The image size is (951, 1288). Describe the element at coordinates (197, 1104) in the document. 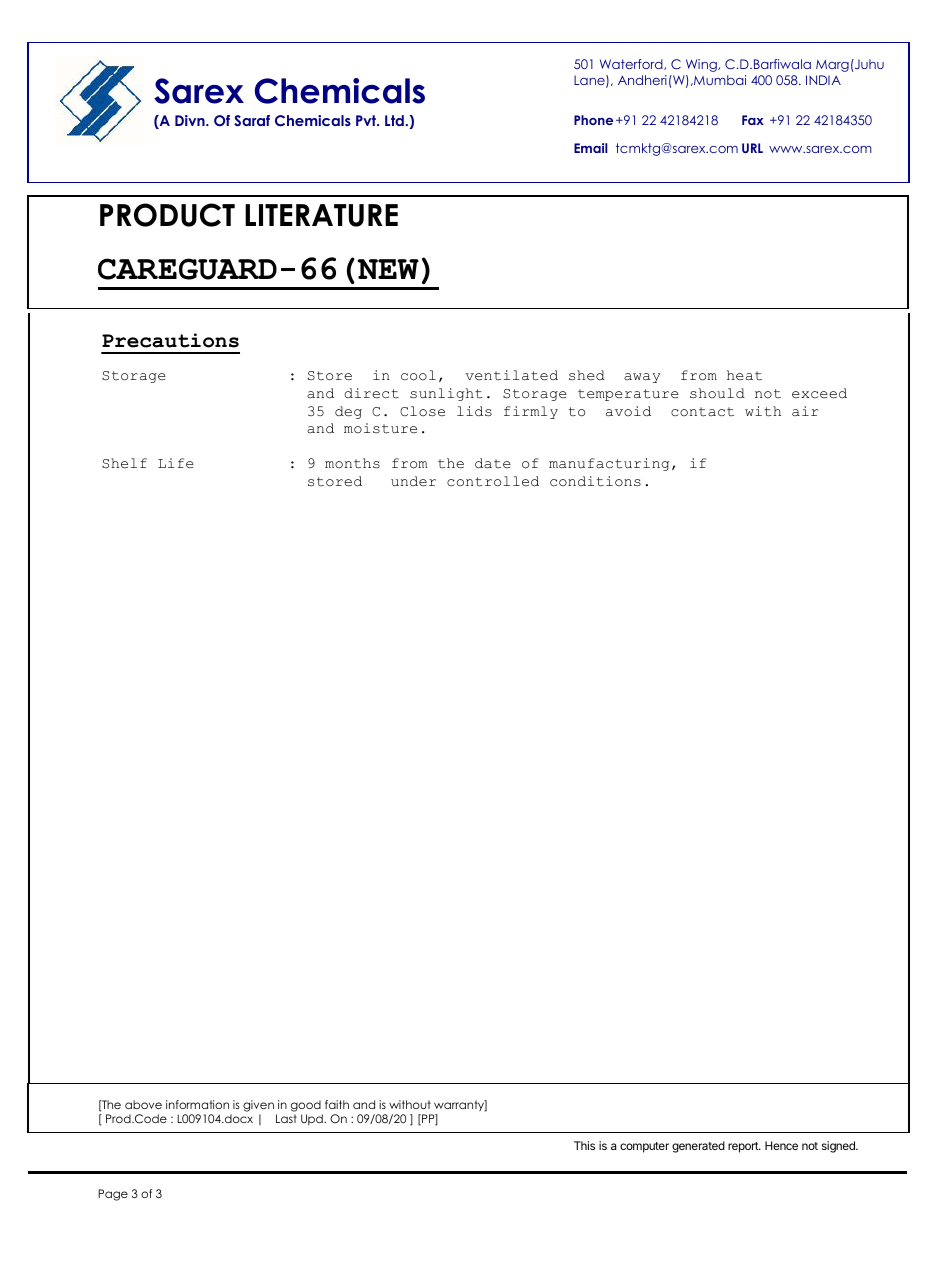

I see `information` at that location.
